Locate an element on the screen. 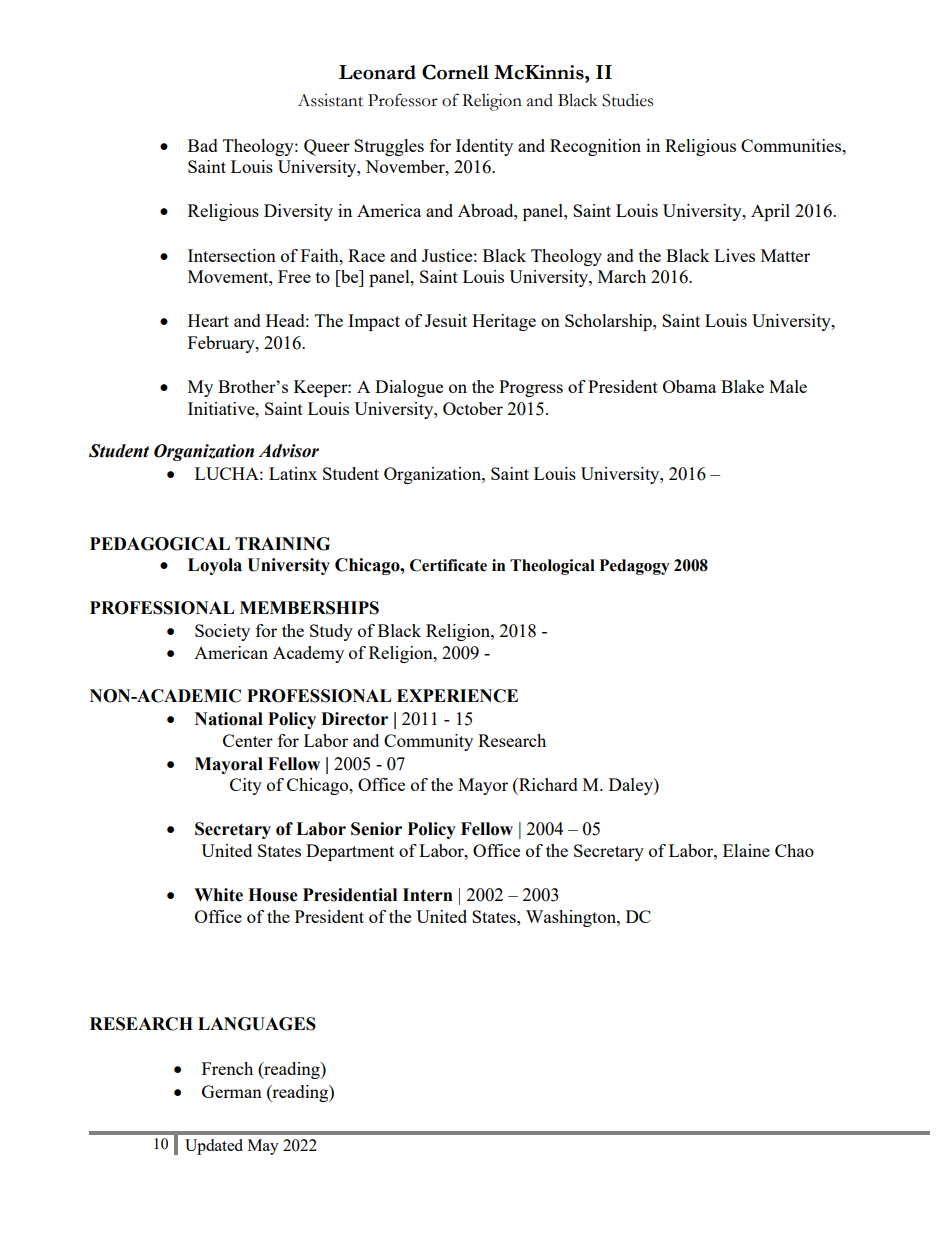 The width and height of the screenshot is (952, 1233). Blake is located at coordinates (742, 386).
